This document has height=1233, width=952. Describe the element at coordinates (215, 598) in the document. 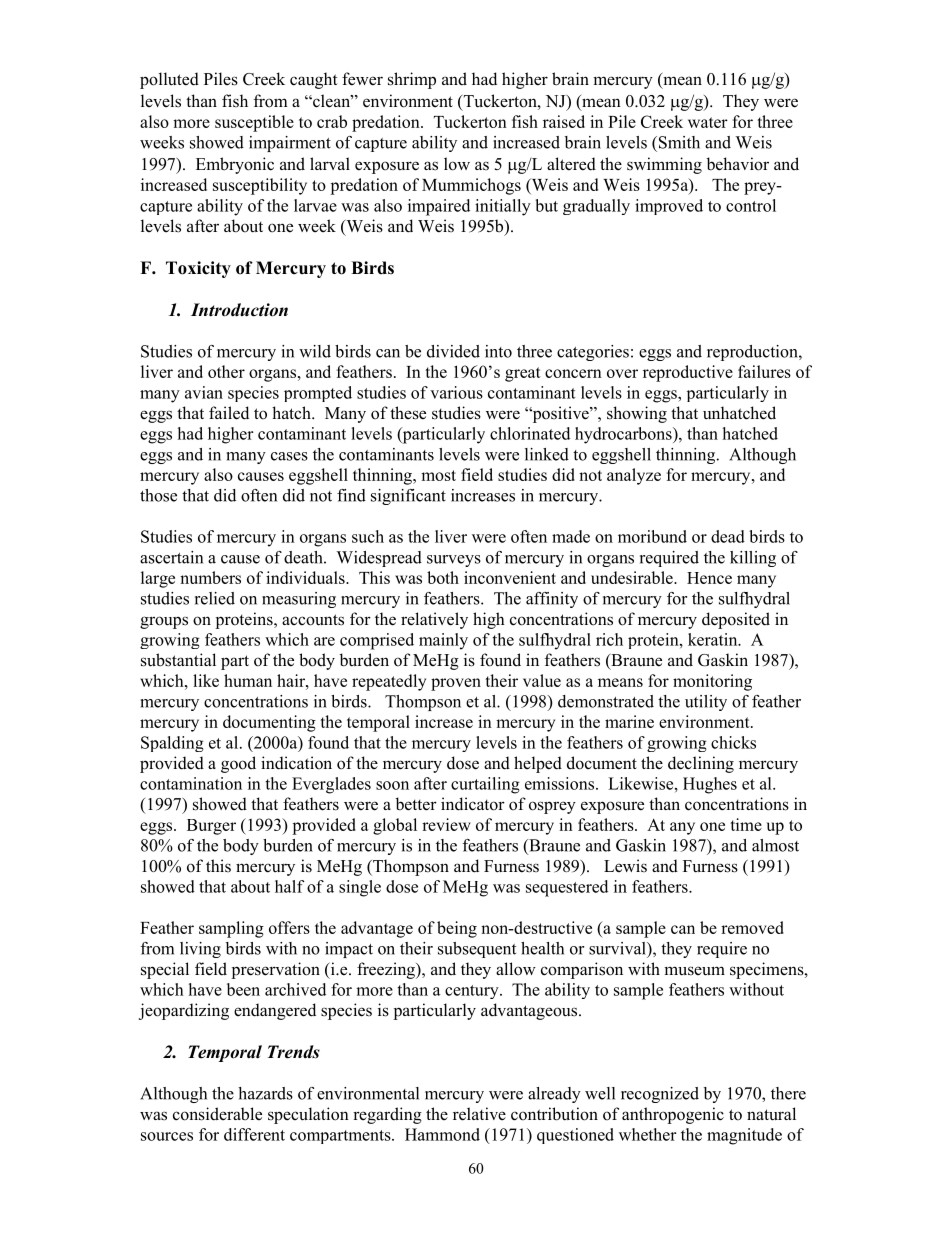

I see `relied` at that location.
